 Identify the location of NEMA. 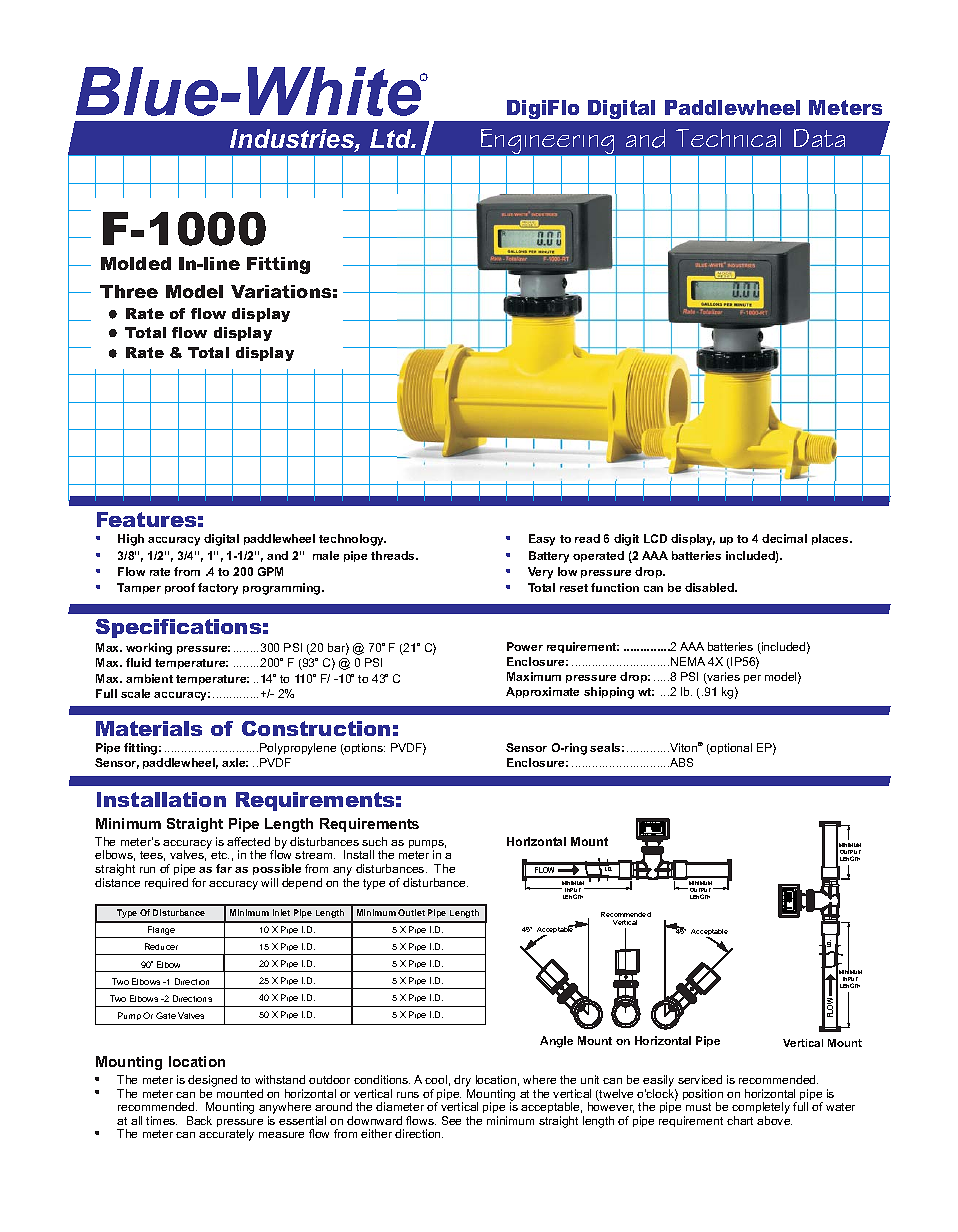
(688, 661).
